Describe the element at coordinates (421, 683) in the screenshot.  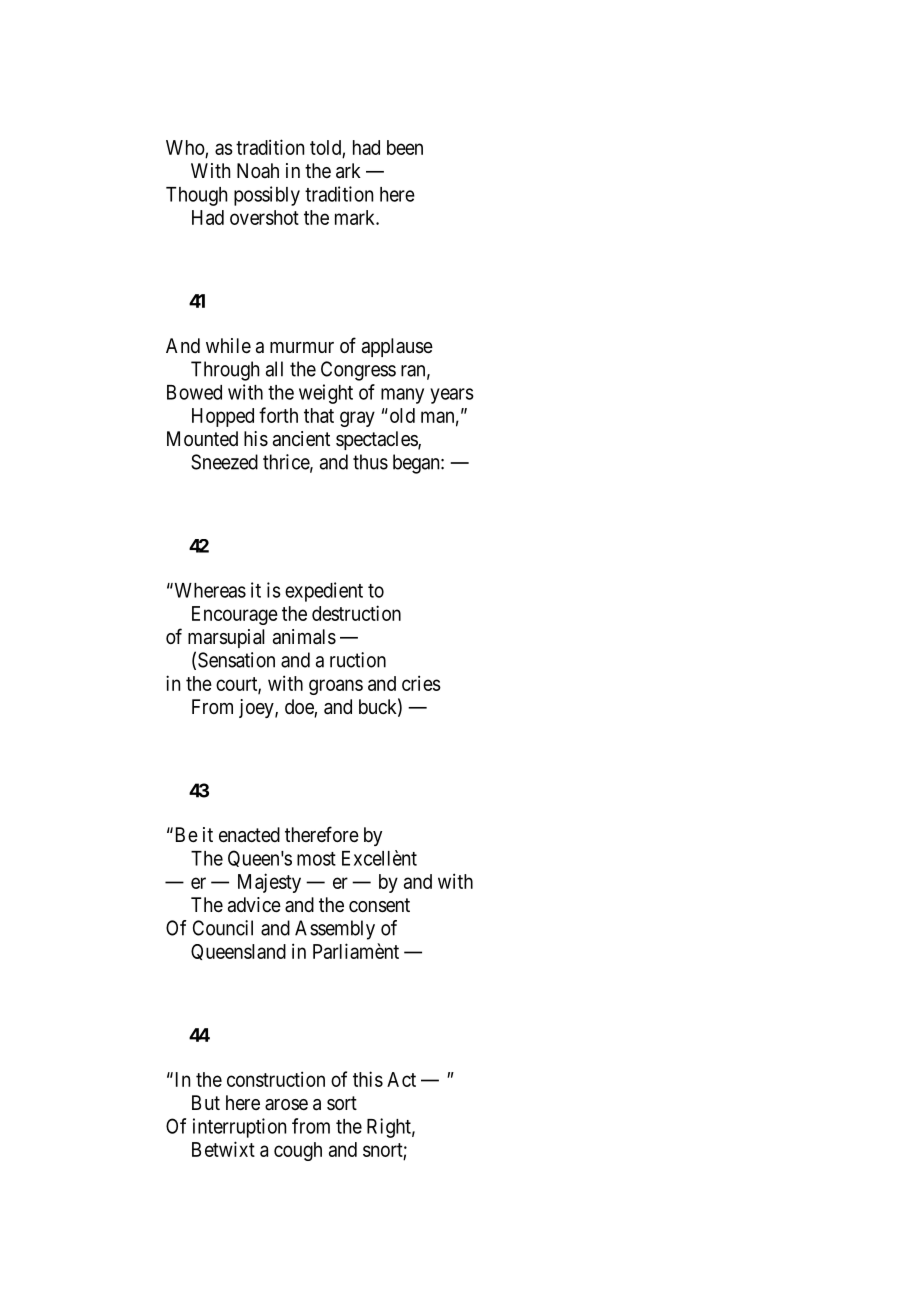
I see `cries` at that location.
